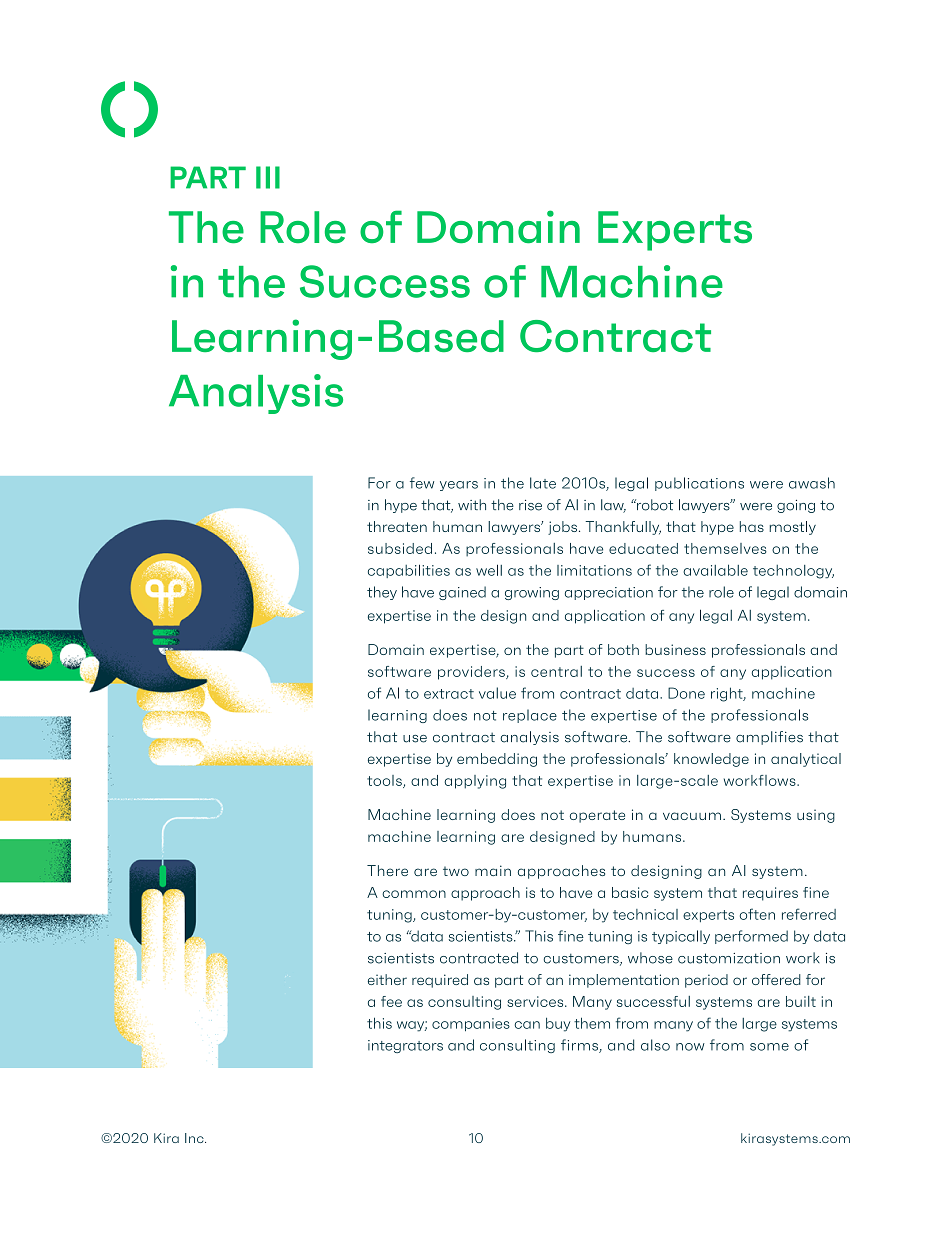 The height and width of the screenshot is (1233, 952). Describe the element at coordinates (580, 1046) in the screenshot. I see `firms` at that location.
